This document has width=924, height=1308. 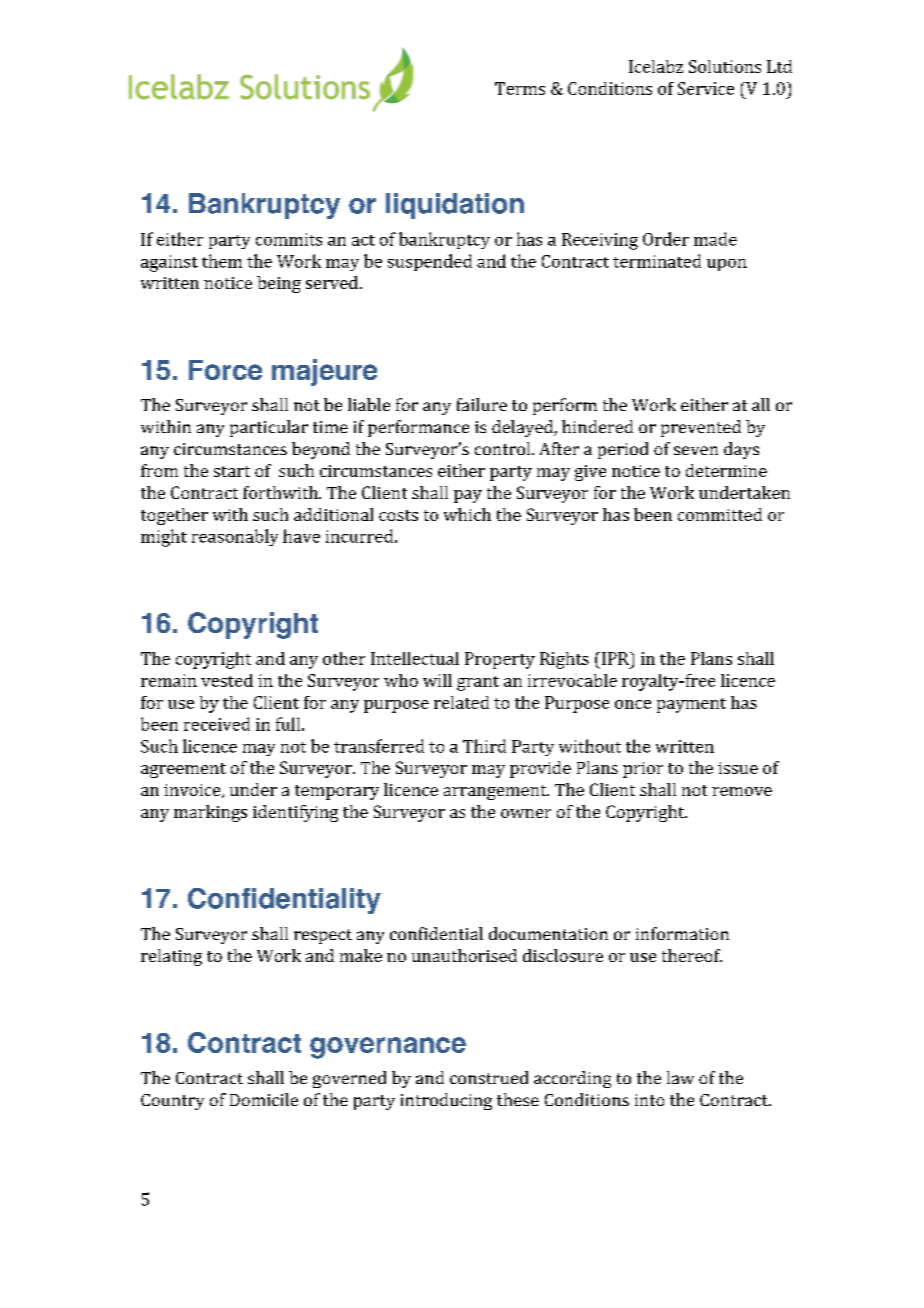 I want to click on Terms, so click(x=520, y=88).
